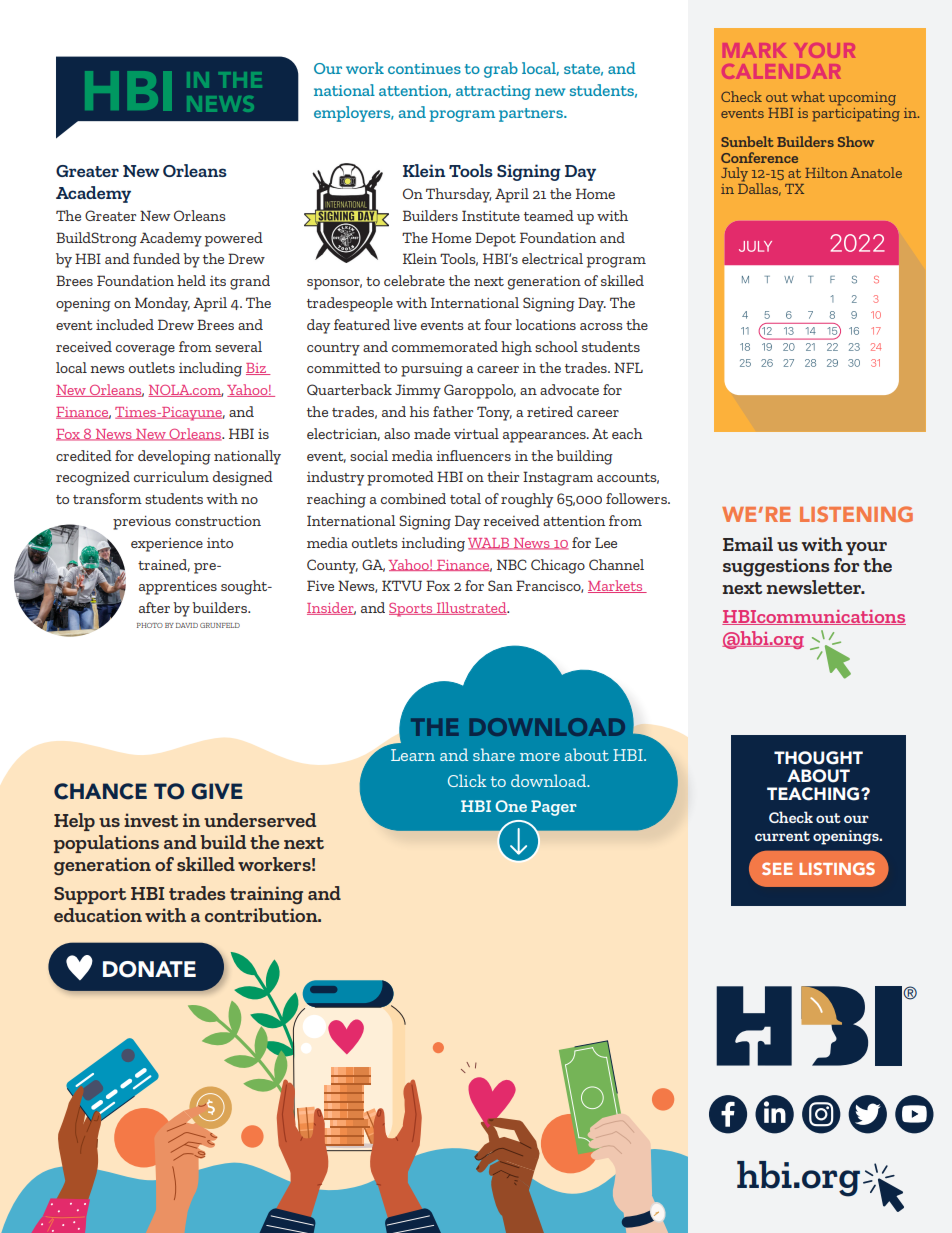 The image size is (952, 1233). What do you see at coordinates (734, 174) in the screenshot?
I see `July` at bounding box center [734, 174].
